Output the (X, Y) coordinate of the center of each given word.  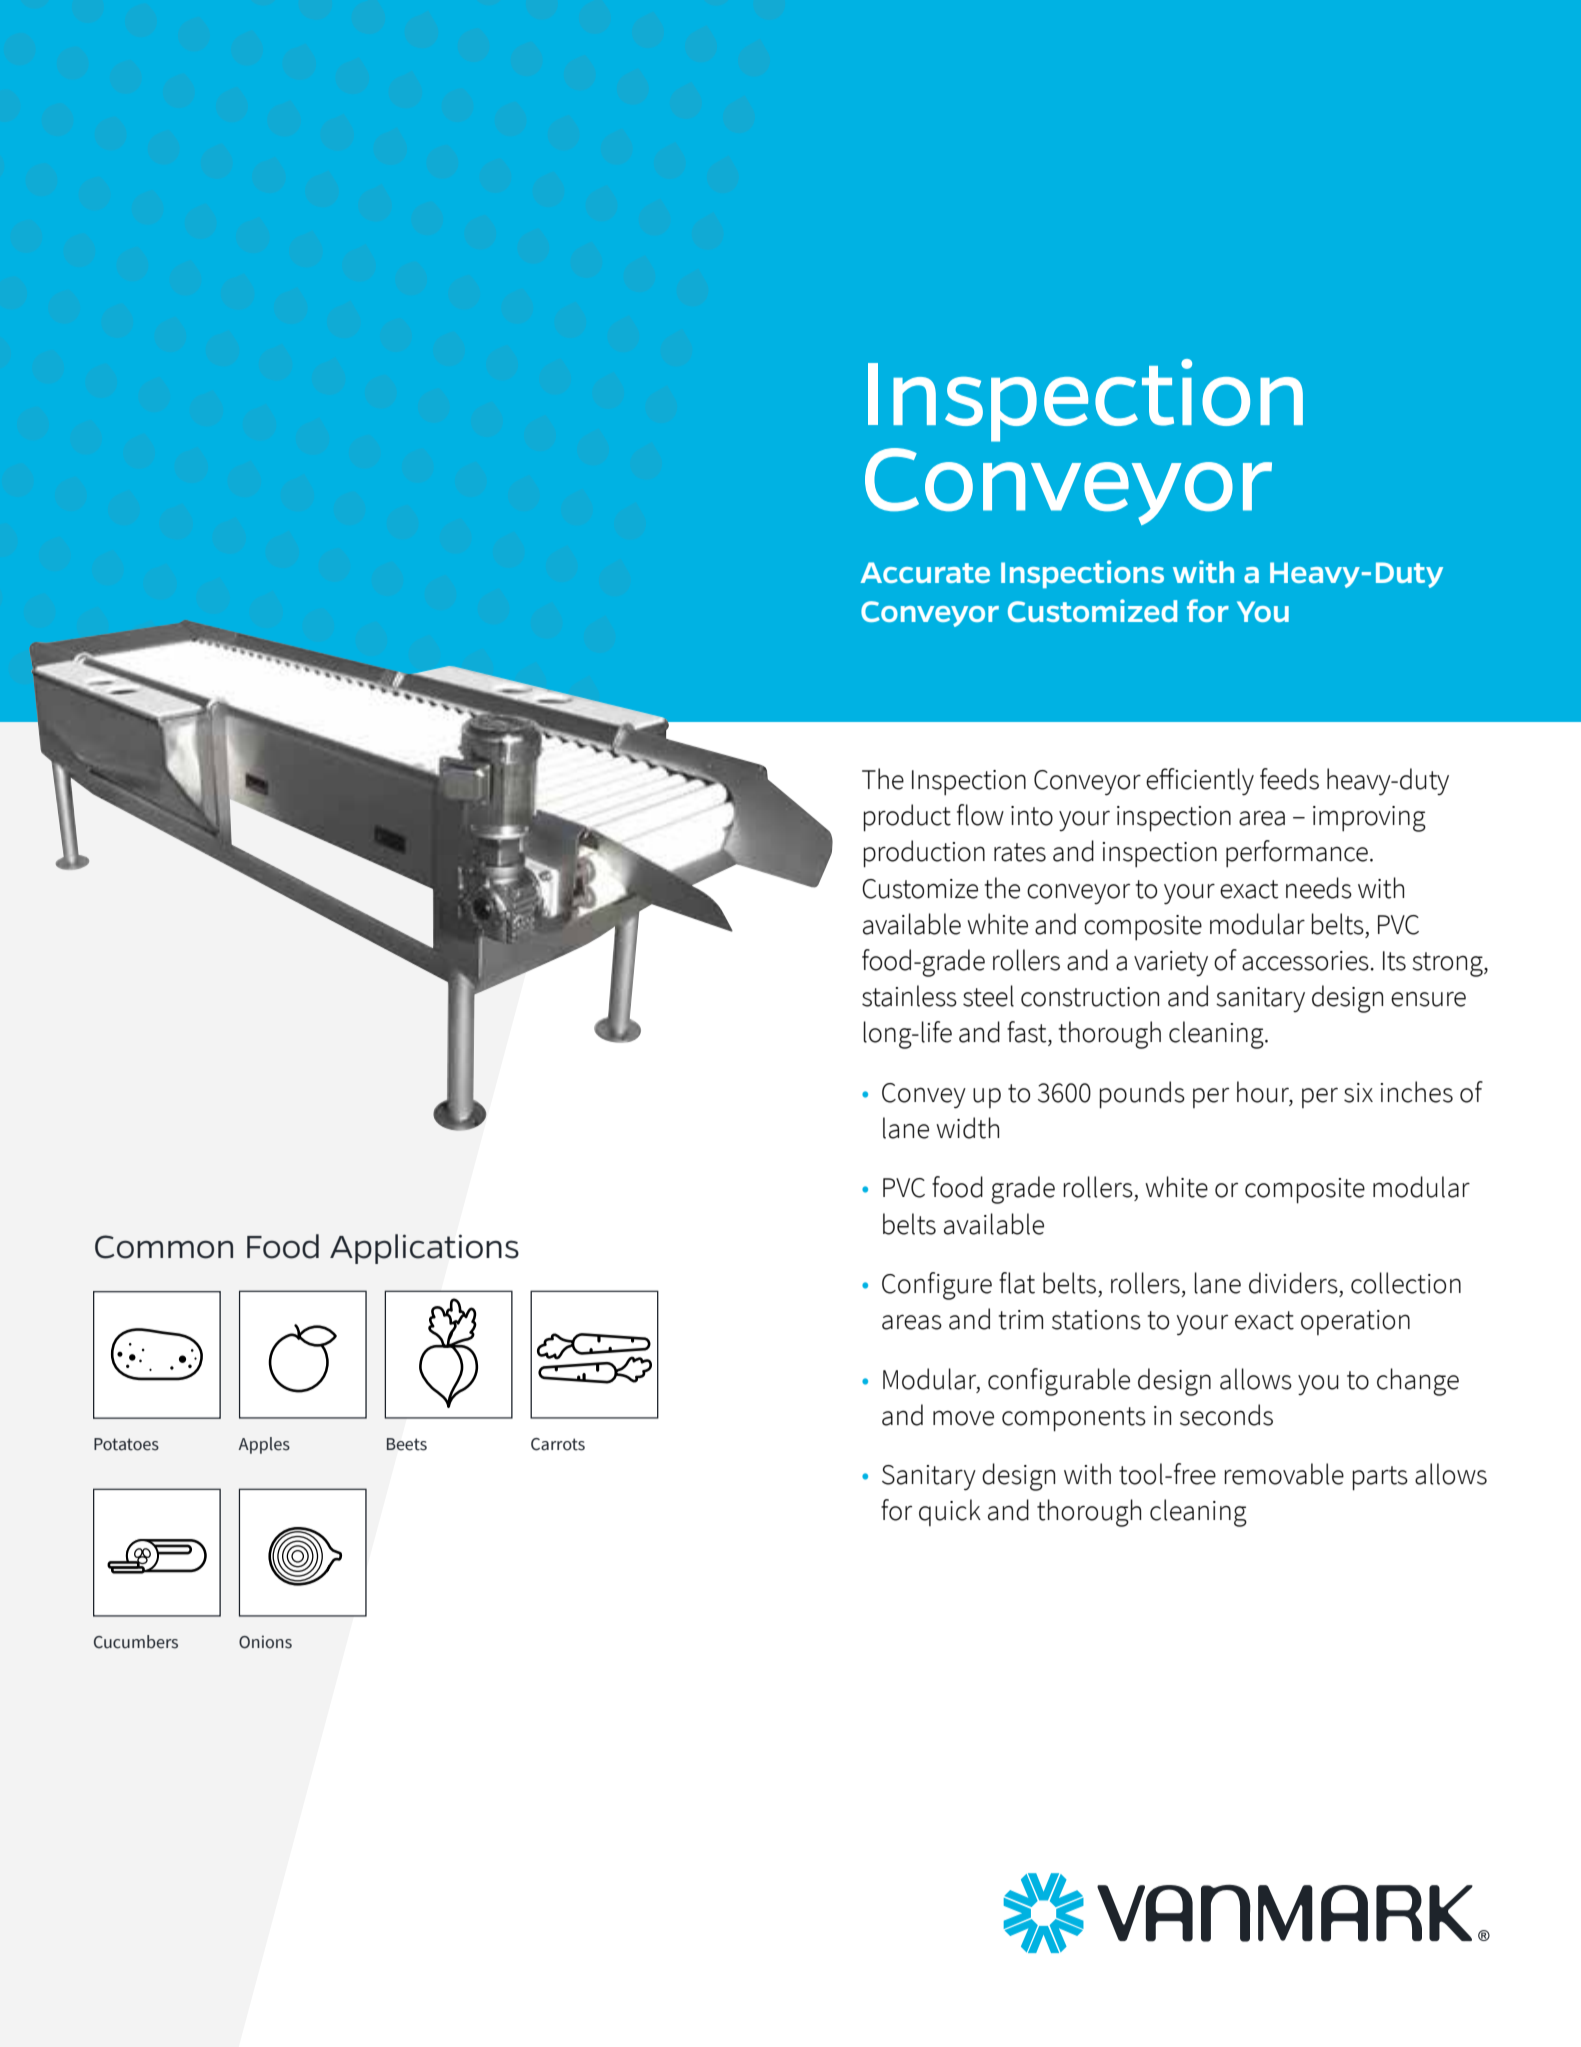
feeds (1289, 779)
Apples (264, 1445)
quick (950, 1512)
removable (1284, 1474)
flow (980, 815)
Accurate (925, 572)
